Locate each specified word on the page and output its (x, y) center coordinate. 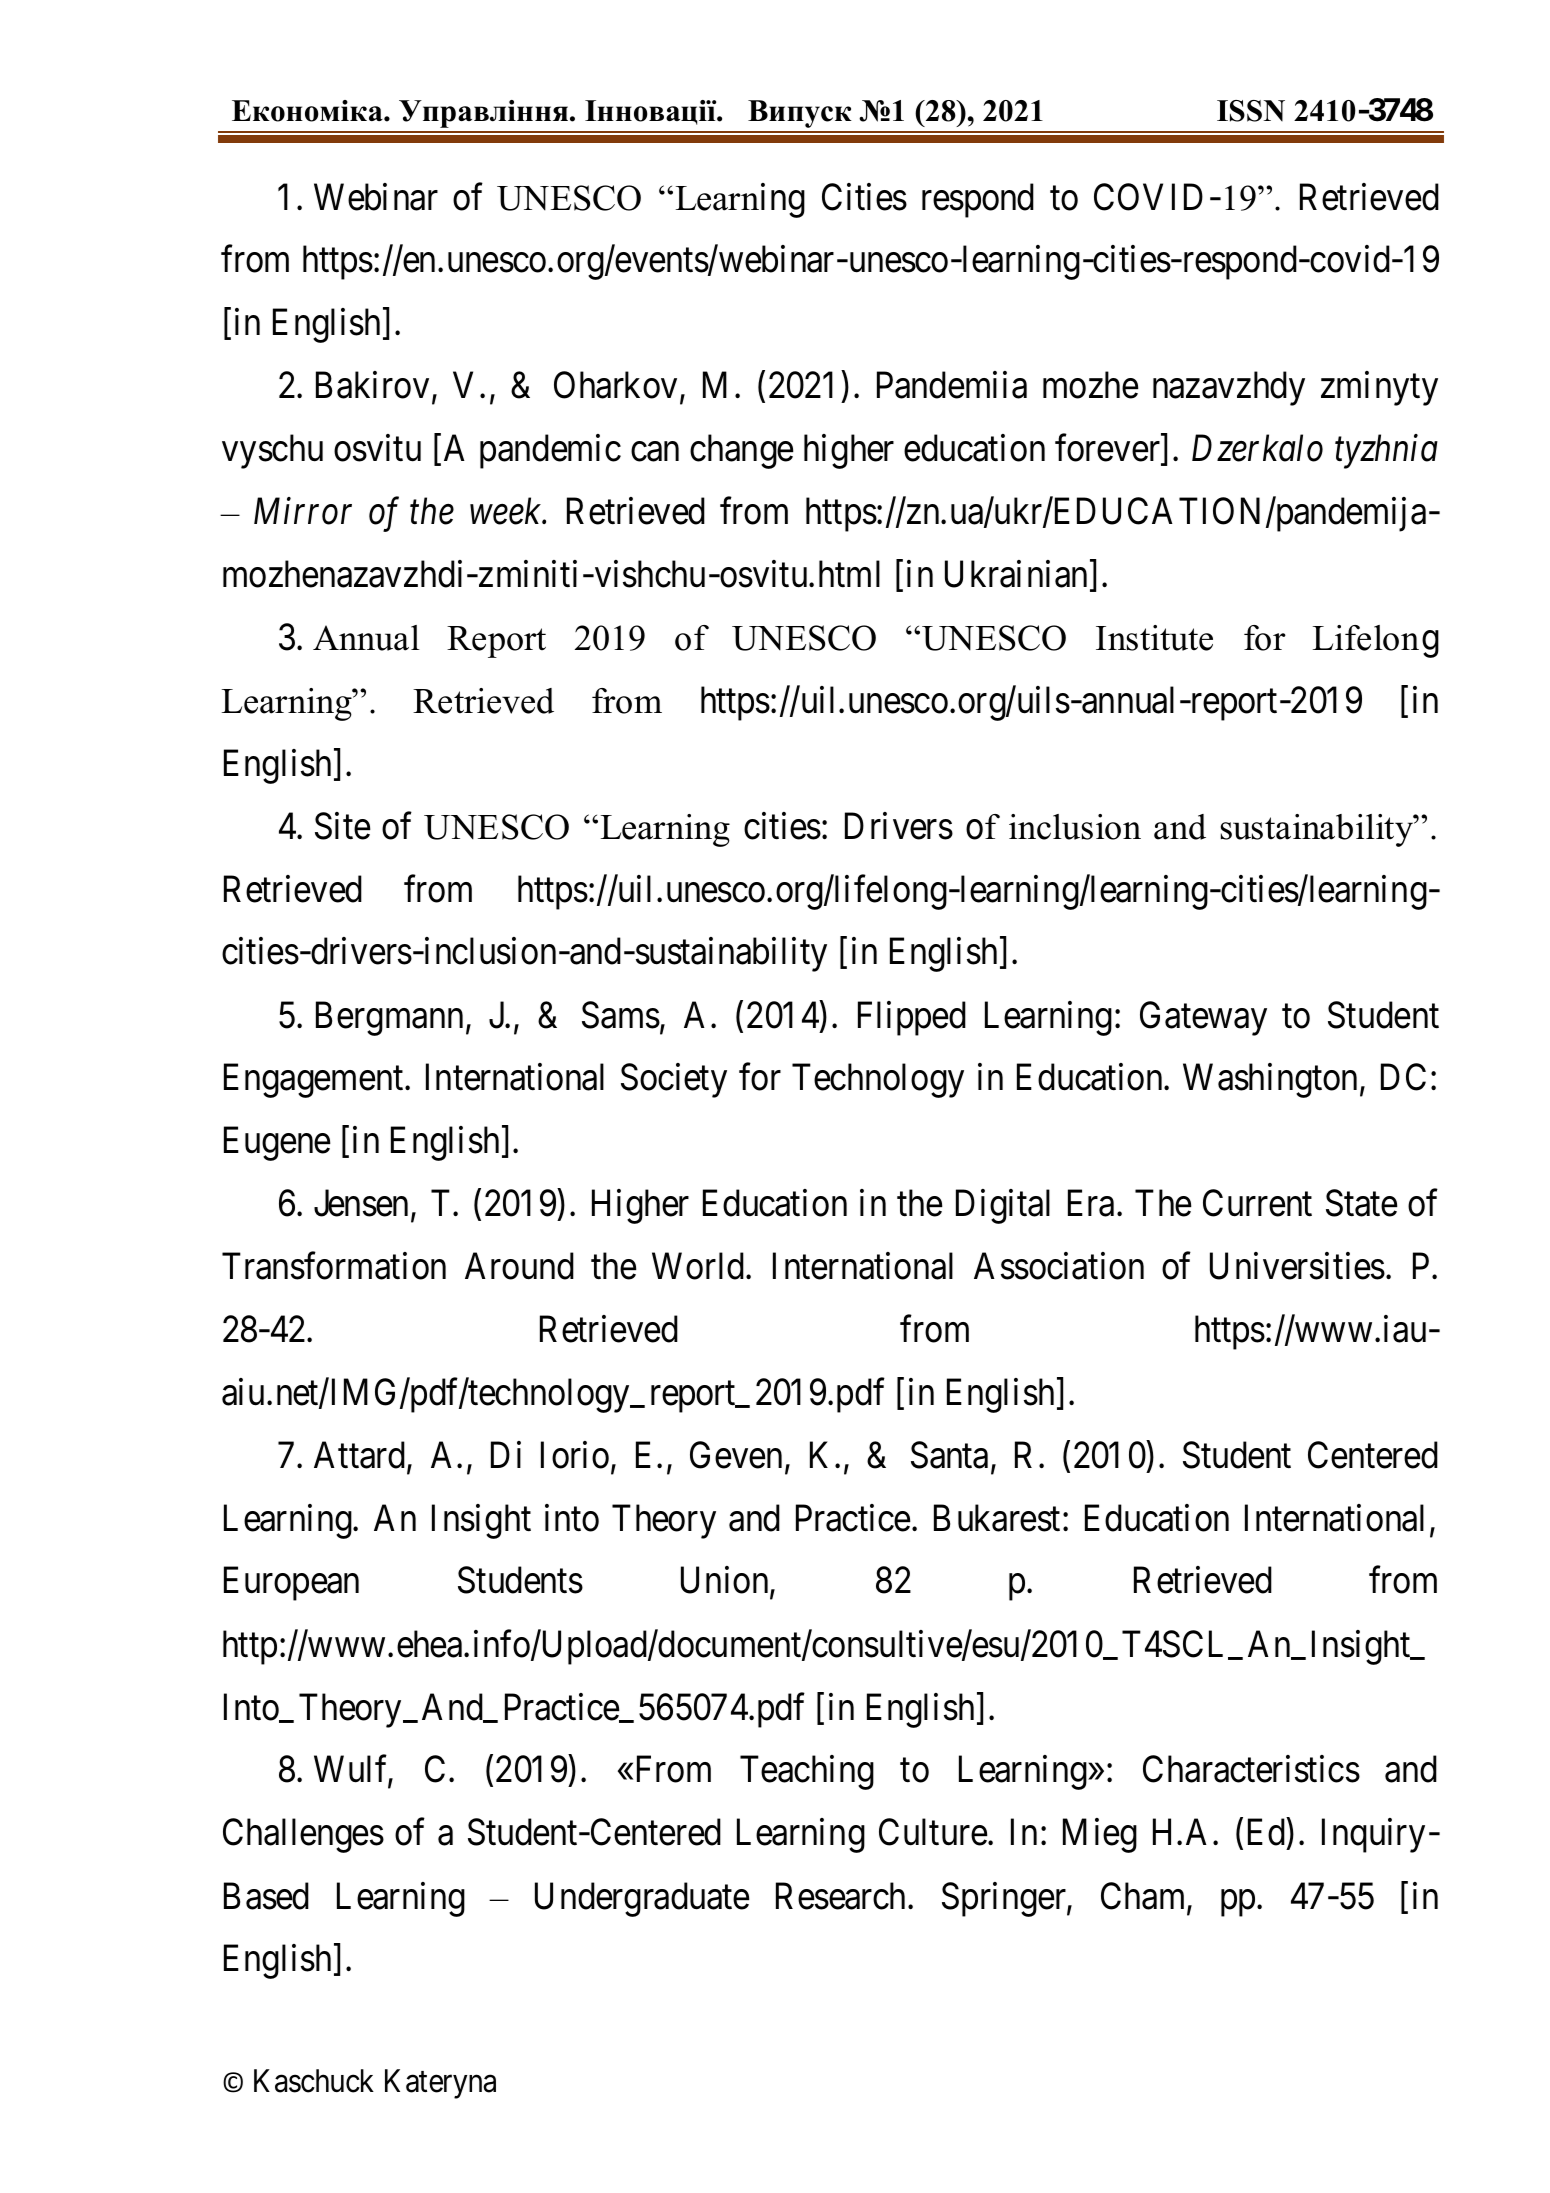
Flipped (912, 1018)
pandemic (550, 451)
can (655, 452)
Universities (1297, 1266)
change (742, 451)
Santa (949, 1455)
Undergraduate (642, 1899)
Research (842, 1896)
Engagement (315, 1081)
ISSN (1251, 111)
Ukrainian (1018, 576)
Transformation (334, 1266)
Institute (1154, 638)
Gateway (1203, 1018)
